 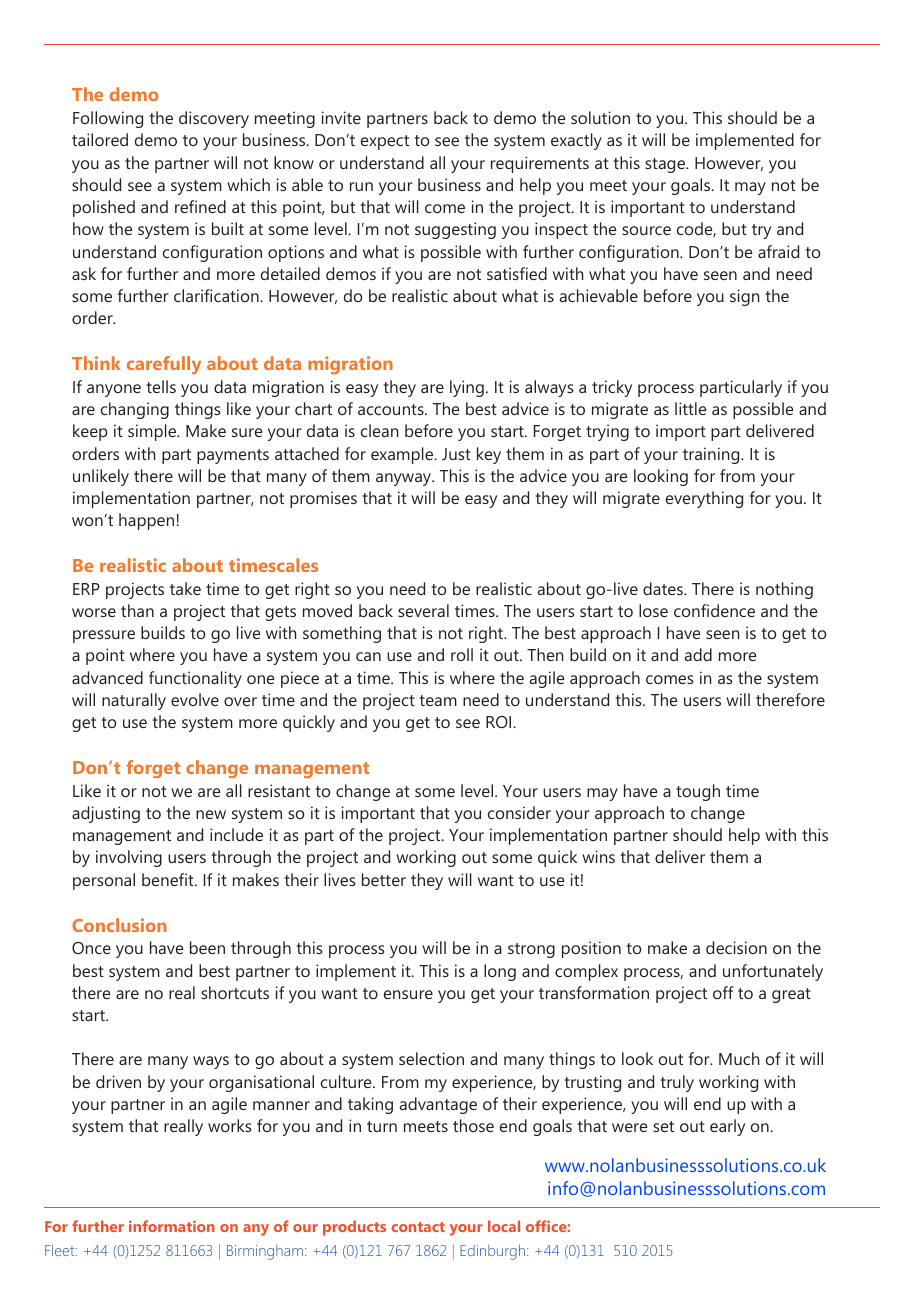 What do you see at coordinates (418, 1227) in the screenshot?
I see `contact` at bounding box center [418, 1227].
